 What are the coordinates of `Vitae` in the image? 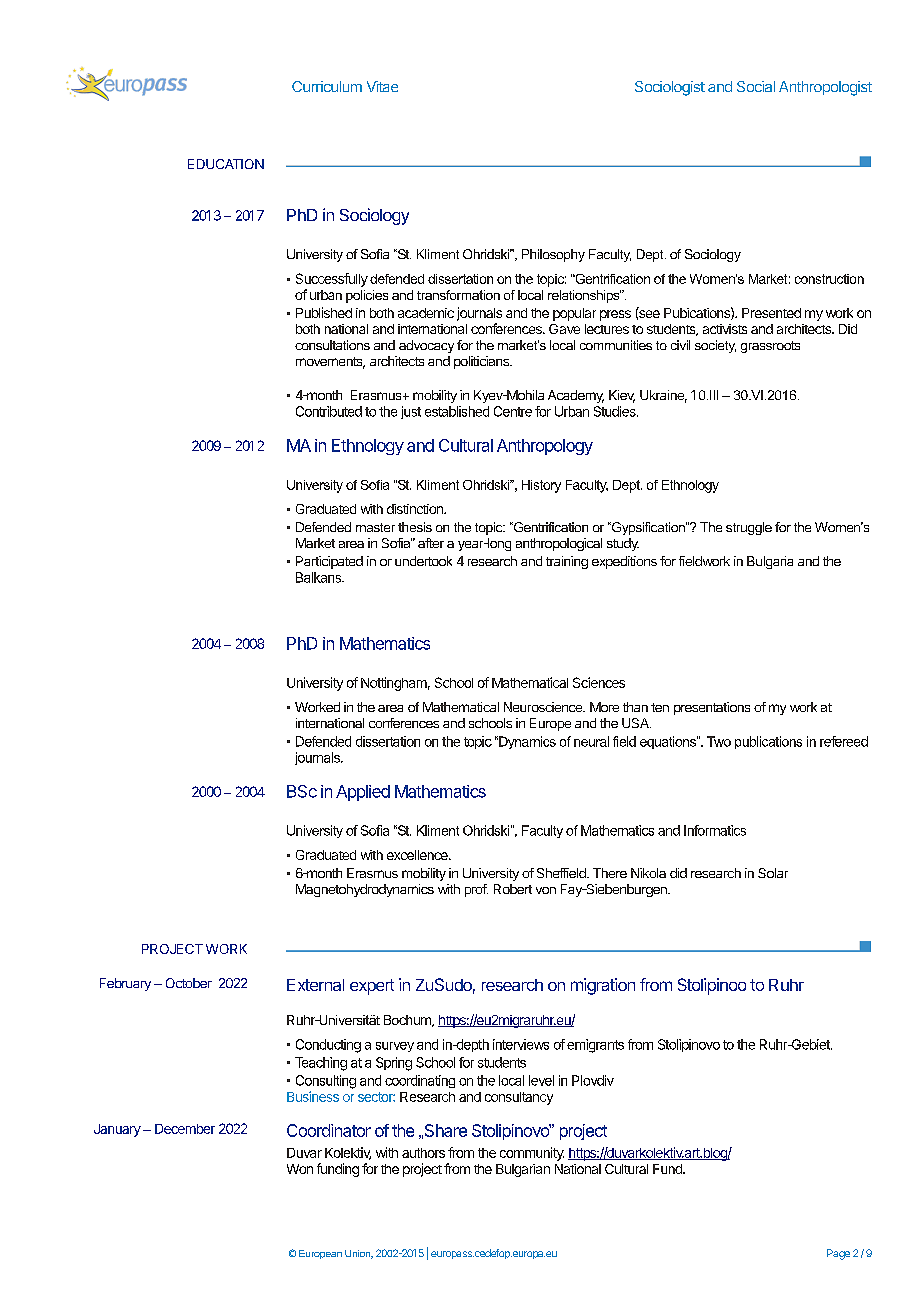 It's located at (382, 86).
